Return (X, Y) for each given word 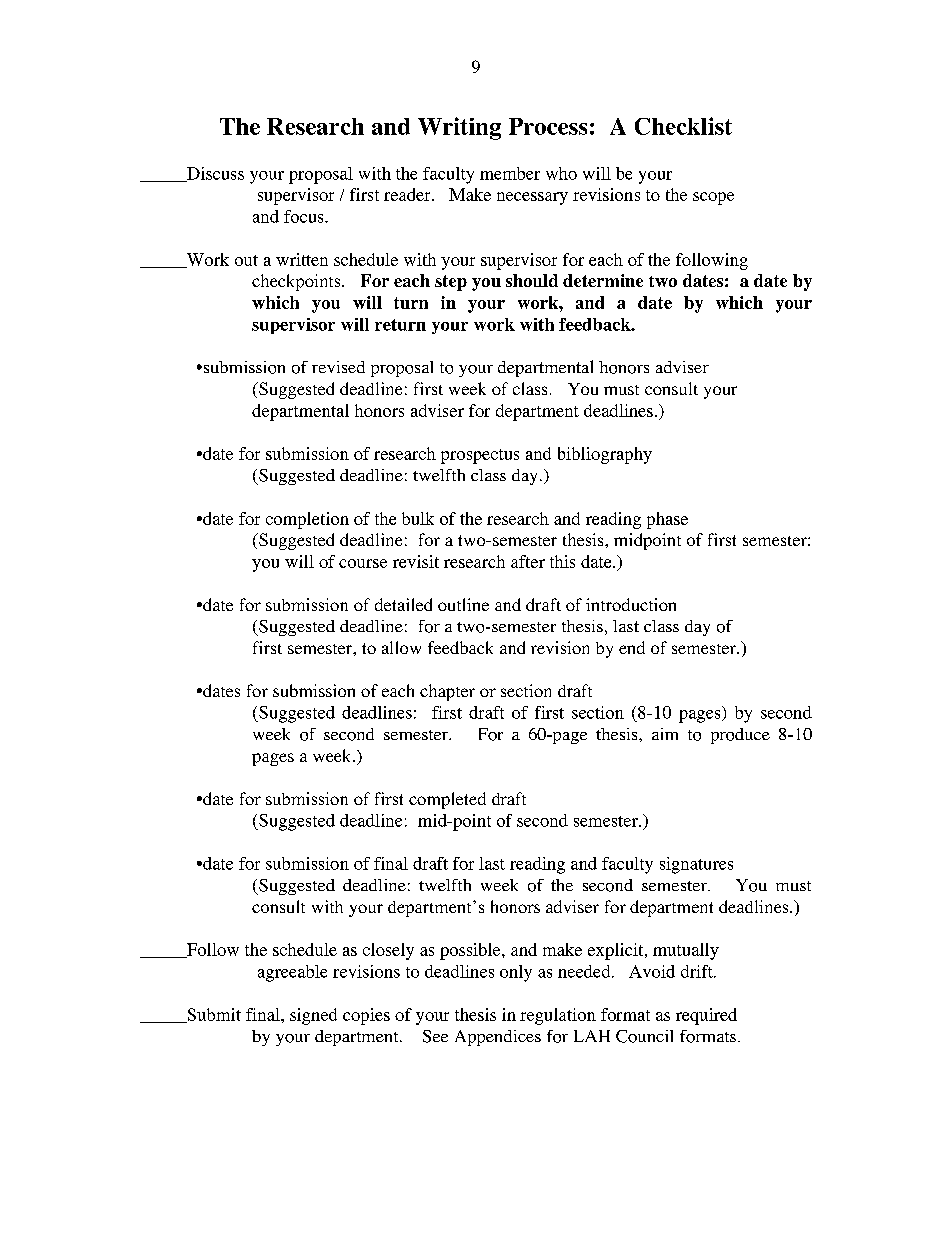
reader (408, 194)
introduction (631, 604)
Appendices (498, 1038)
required (706, 1016)
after (528, 561)
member (510, 173)
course (363, 563)
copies (366, 1016)
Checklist (683, 126)
